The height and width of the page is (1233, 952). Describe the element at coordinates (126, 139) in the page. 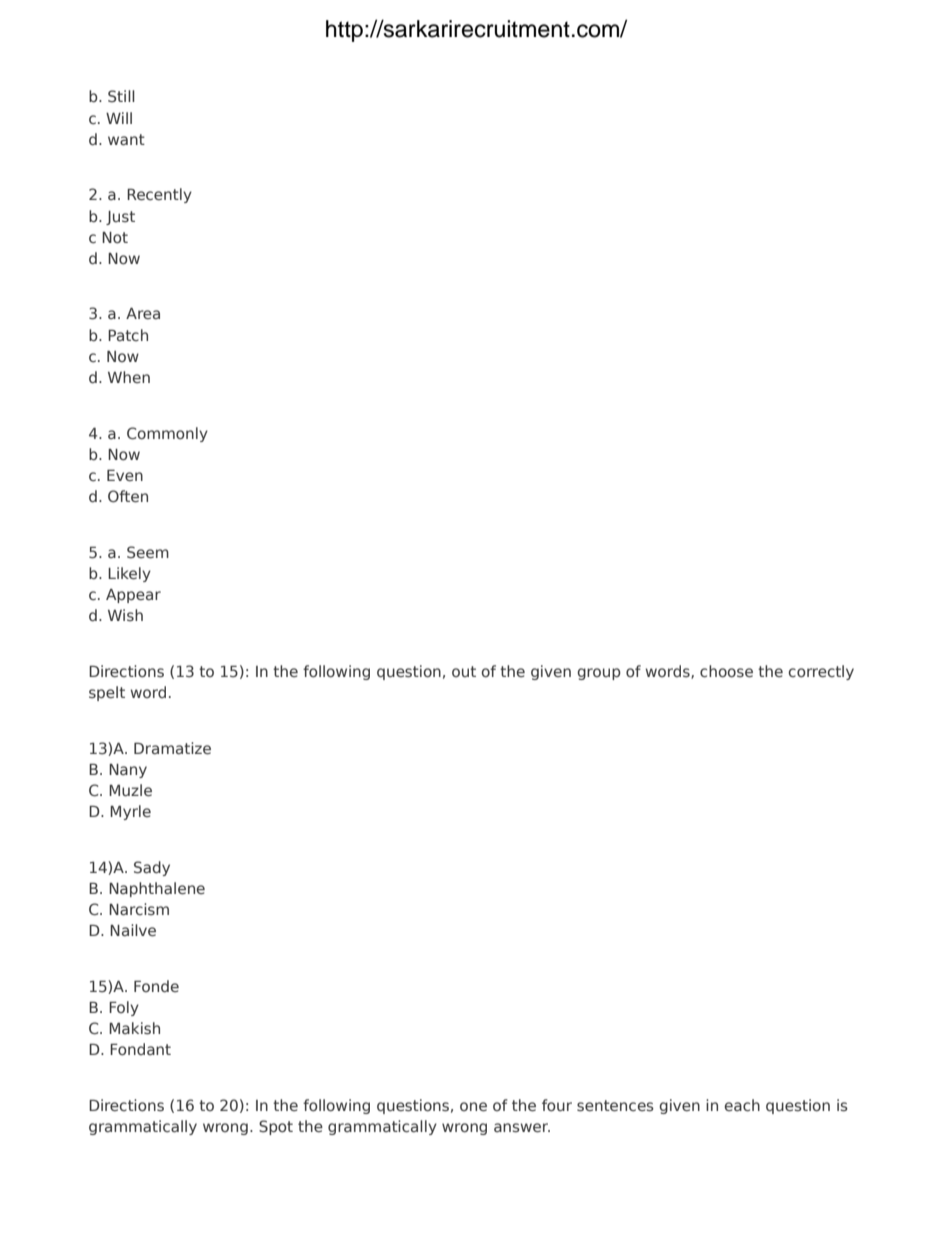

I see `want` at that location.
